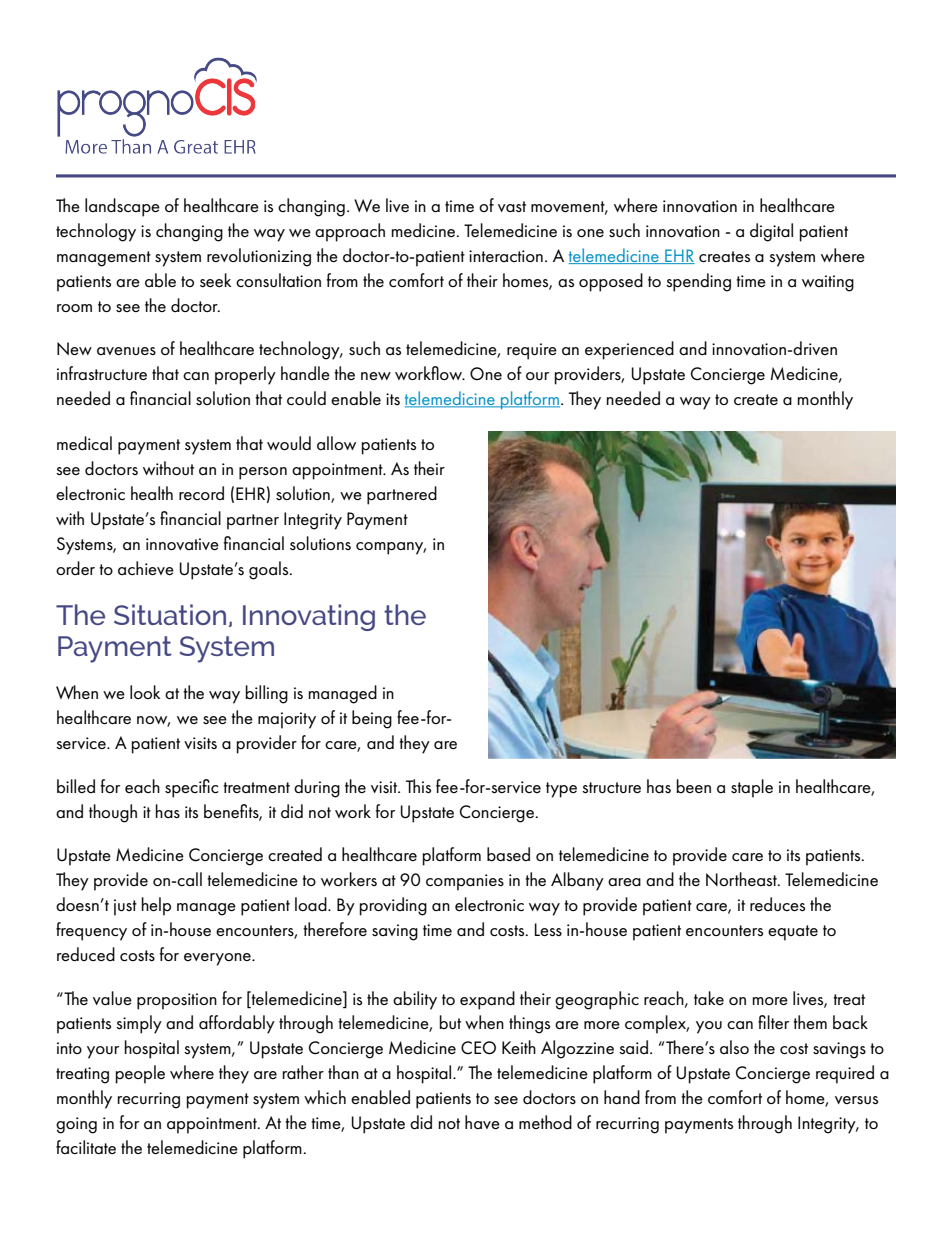  Describe the element at coordinates (771, 232) in the image. I see `digital` at that location.
